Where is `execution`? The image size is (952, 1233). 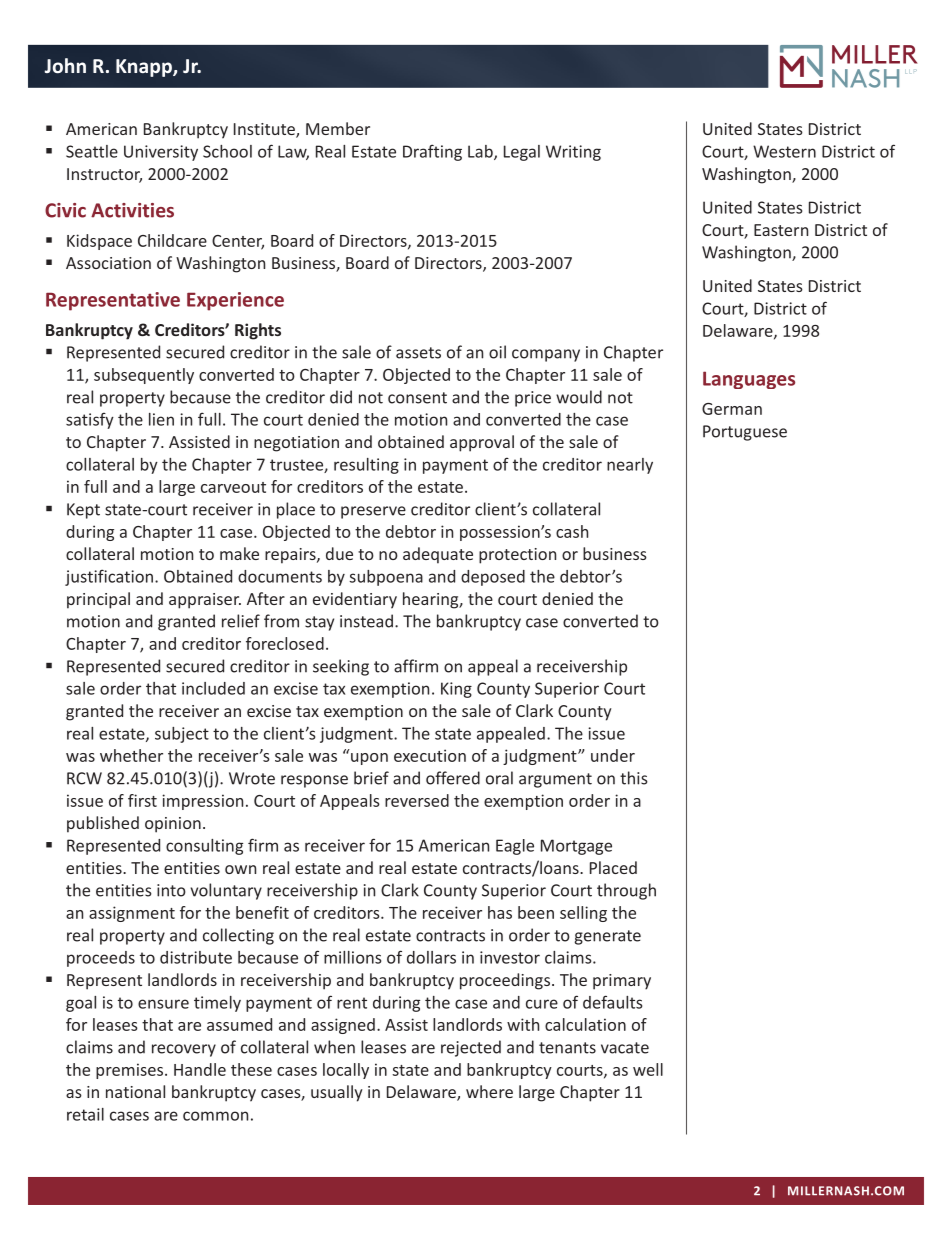 execution is located at coordinates (430, 755).
